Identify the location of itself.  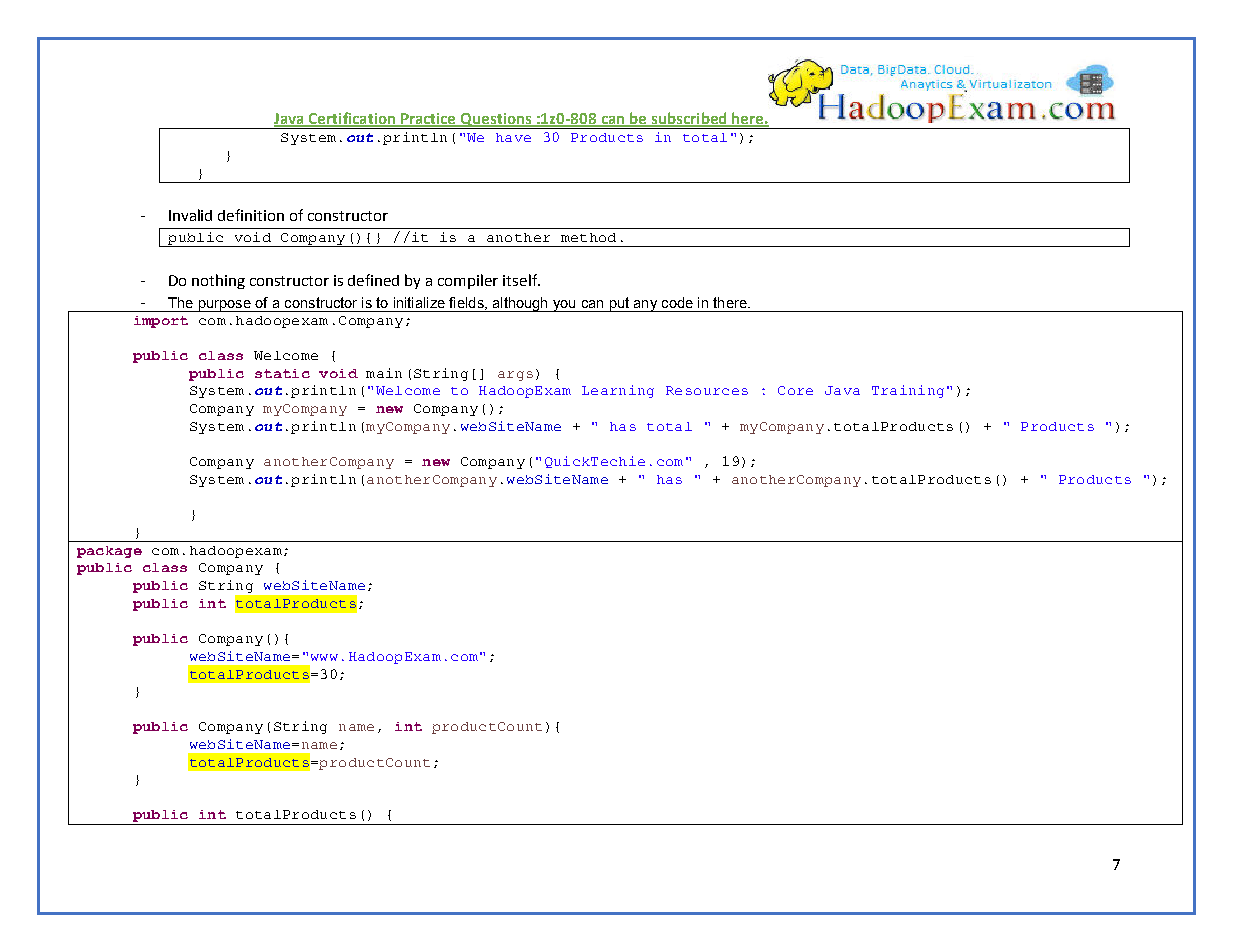
(521, 280).
